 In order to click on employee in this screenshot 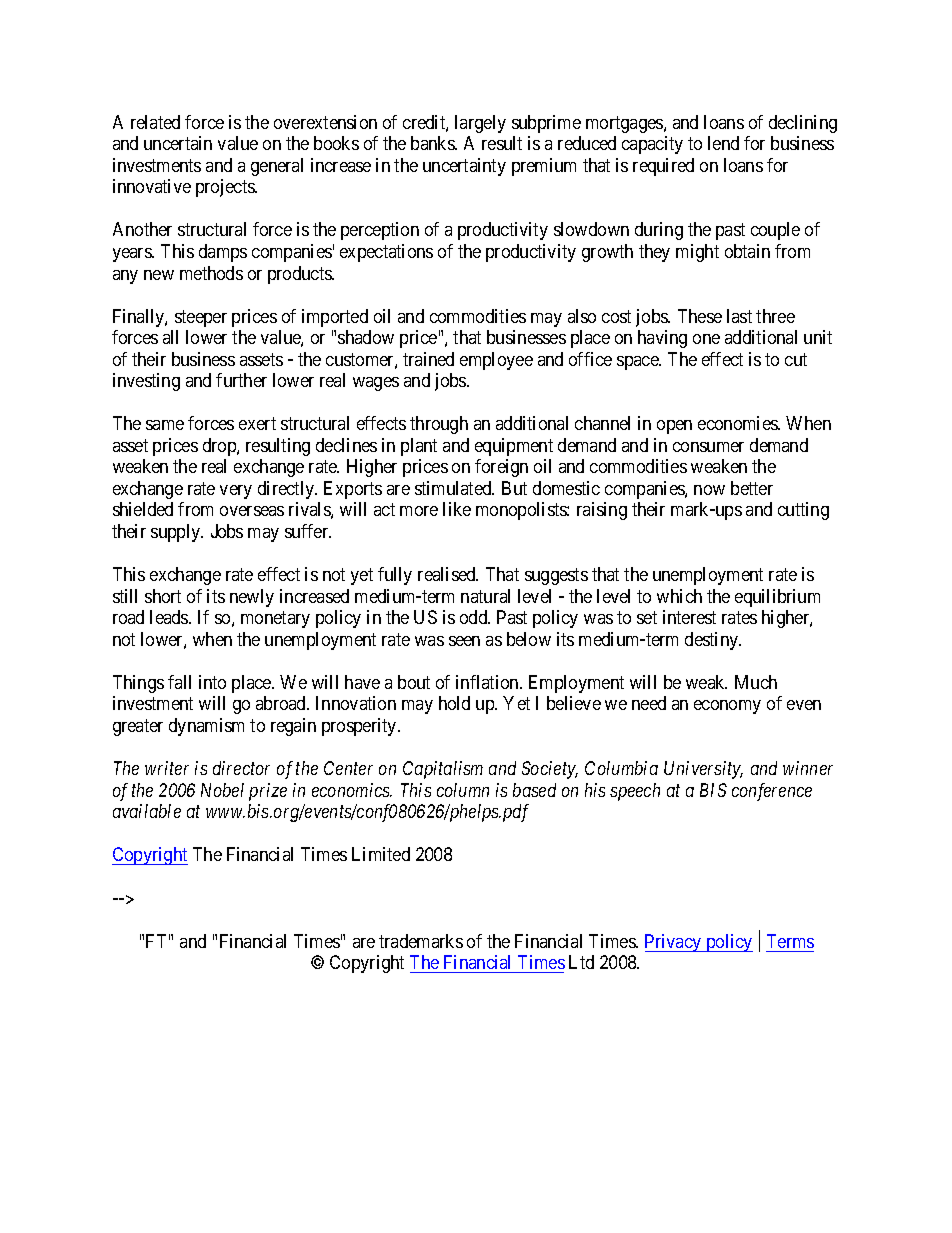, I will do `click(496, 361)`.
